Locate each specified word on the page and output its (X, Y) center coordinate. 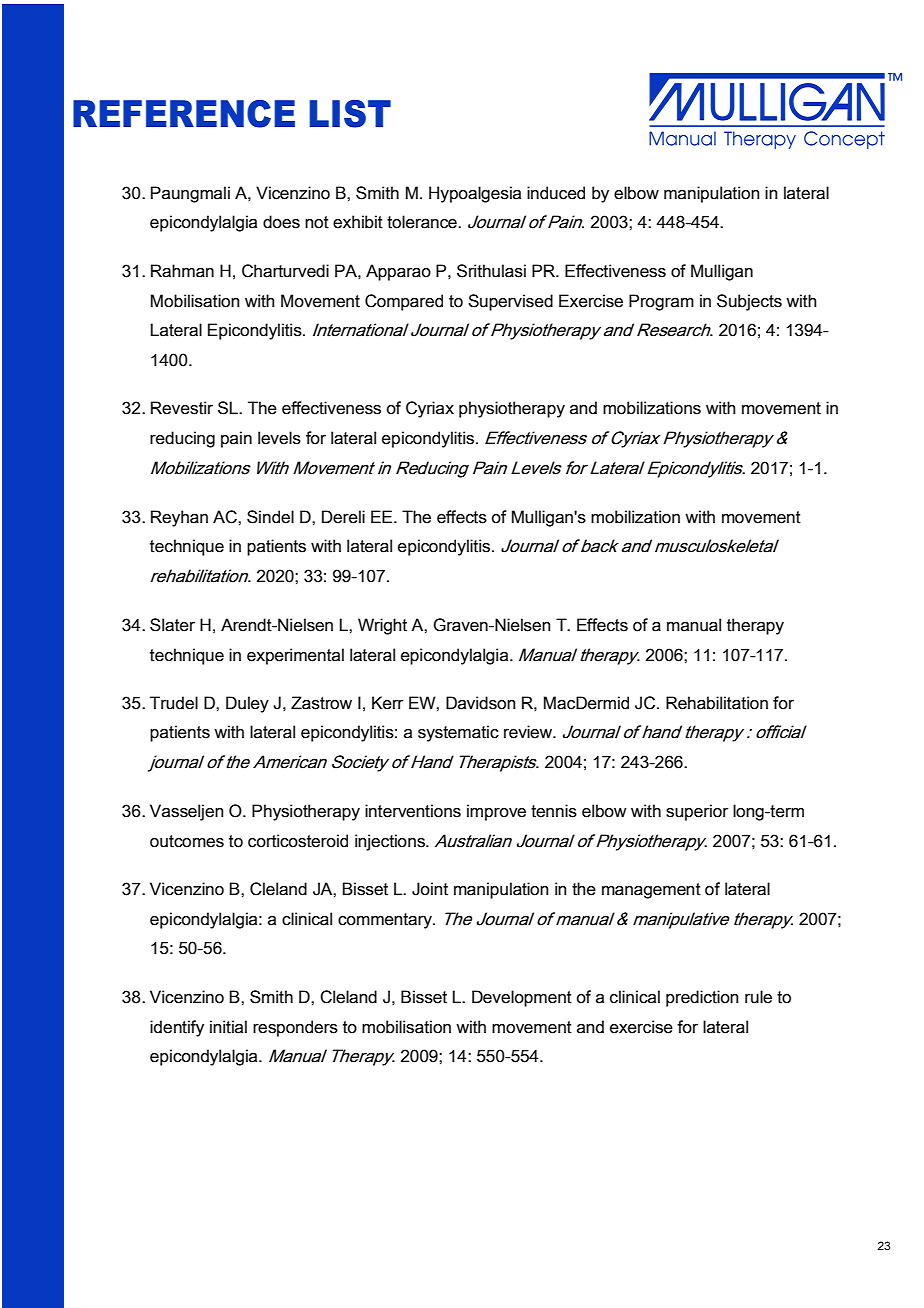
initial (228, 1027)
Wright (382, 626)
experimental (295, 656)
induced (556, 193)
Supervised (510, 302)
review (529, 732)
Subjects (749, 302)
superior (697, 812)
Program (661, 302)
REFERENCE (184, 114)
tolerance (423, 222)
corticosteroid (298, 841)
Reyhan (179, 518)
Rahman (182, 271)
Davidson (481, 703)
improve (496, 812)
